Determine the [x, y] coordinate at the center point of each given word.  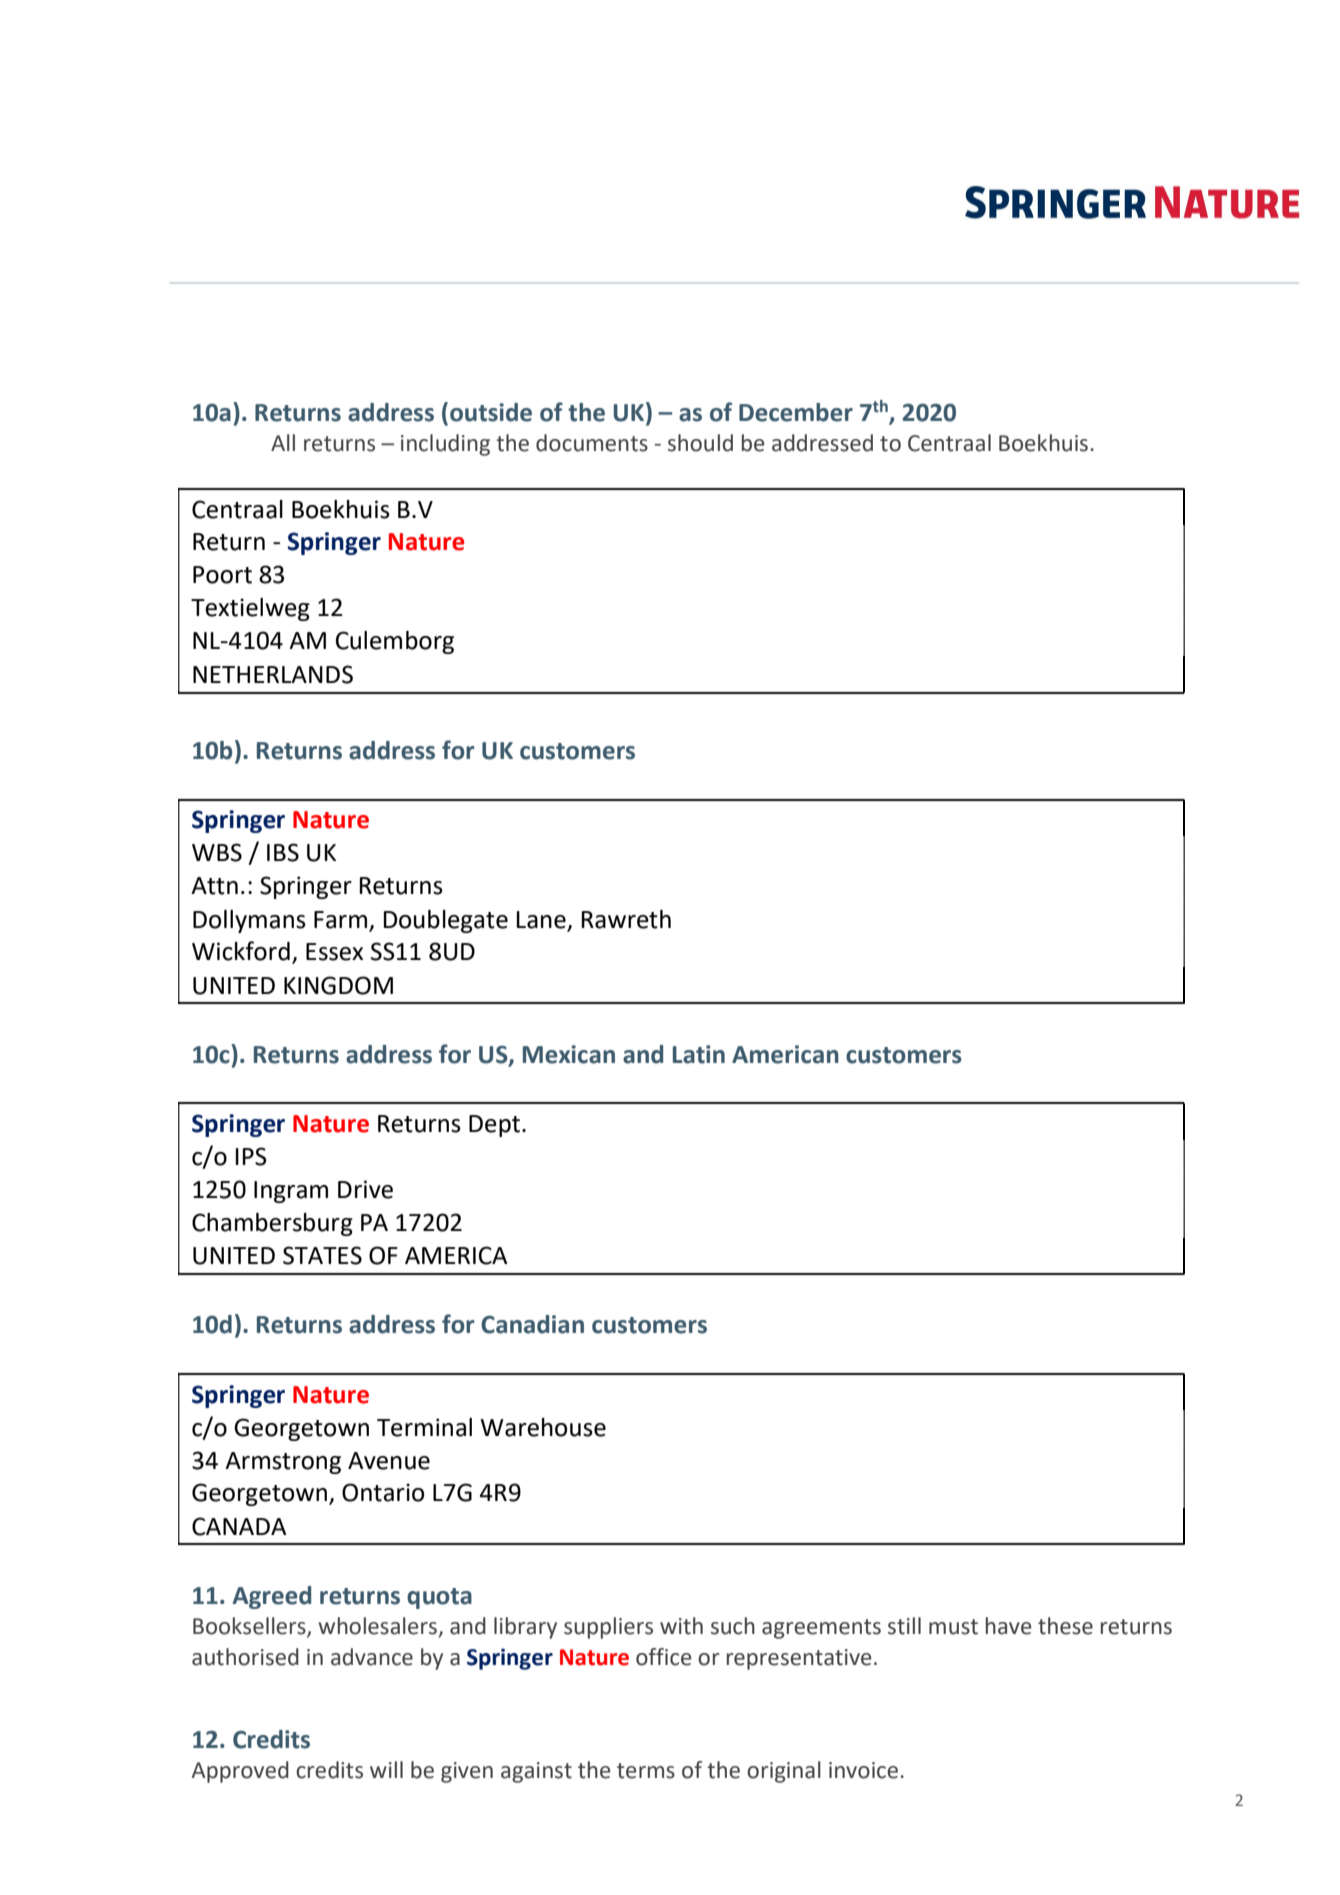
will [386, 1769]
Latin [699, 1054]
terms [646, 1771]
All [283, 442]
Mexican [569, 1054]
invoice [863, 1770]
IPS [251, 1156]
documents [592, 443]
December [796, 412]
